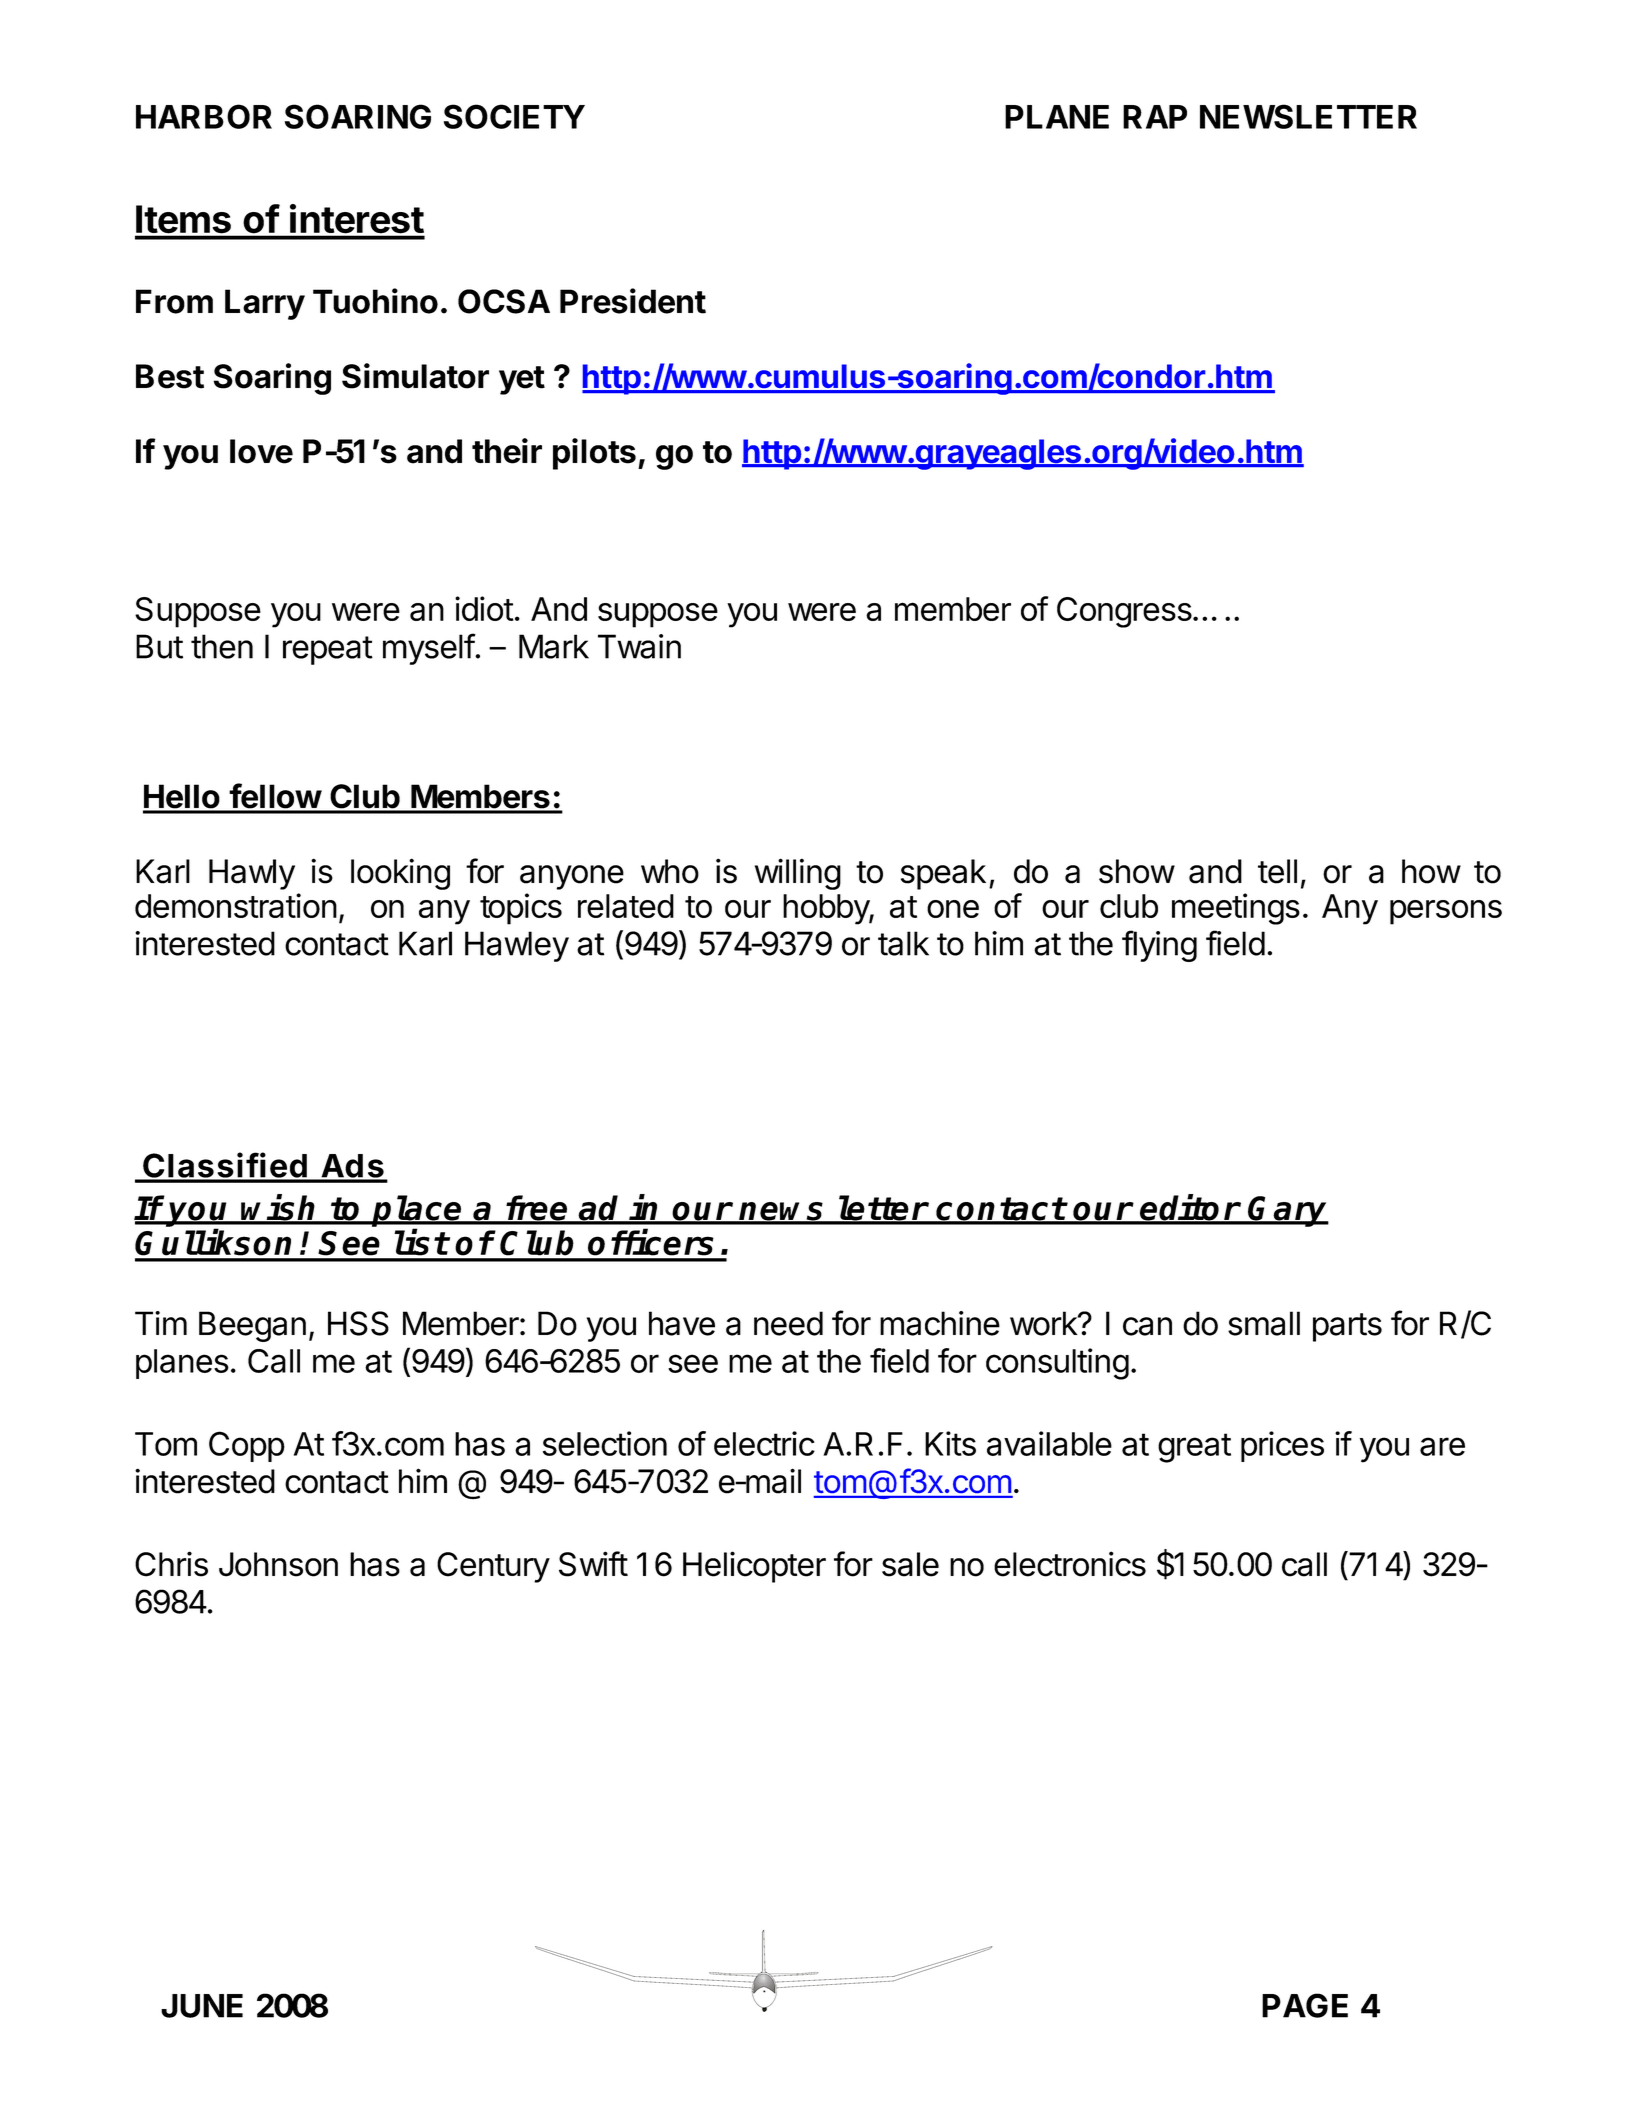 This document has height=2119, width=1638. What do you see at coordinates (1070, 1564) in the document?
I see `electronics` at bounding box center [1070, 1564].
